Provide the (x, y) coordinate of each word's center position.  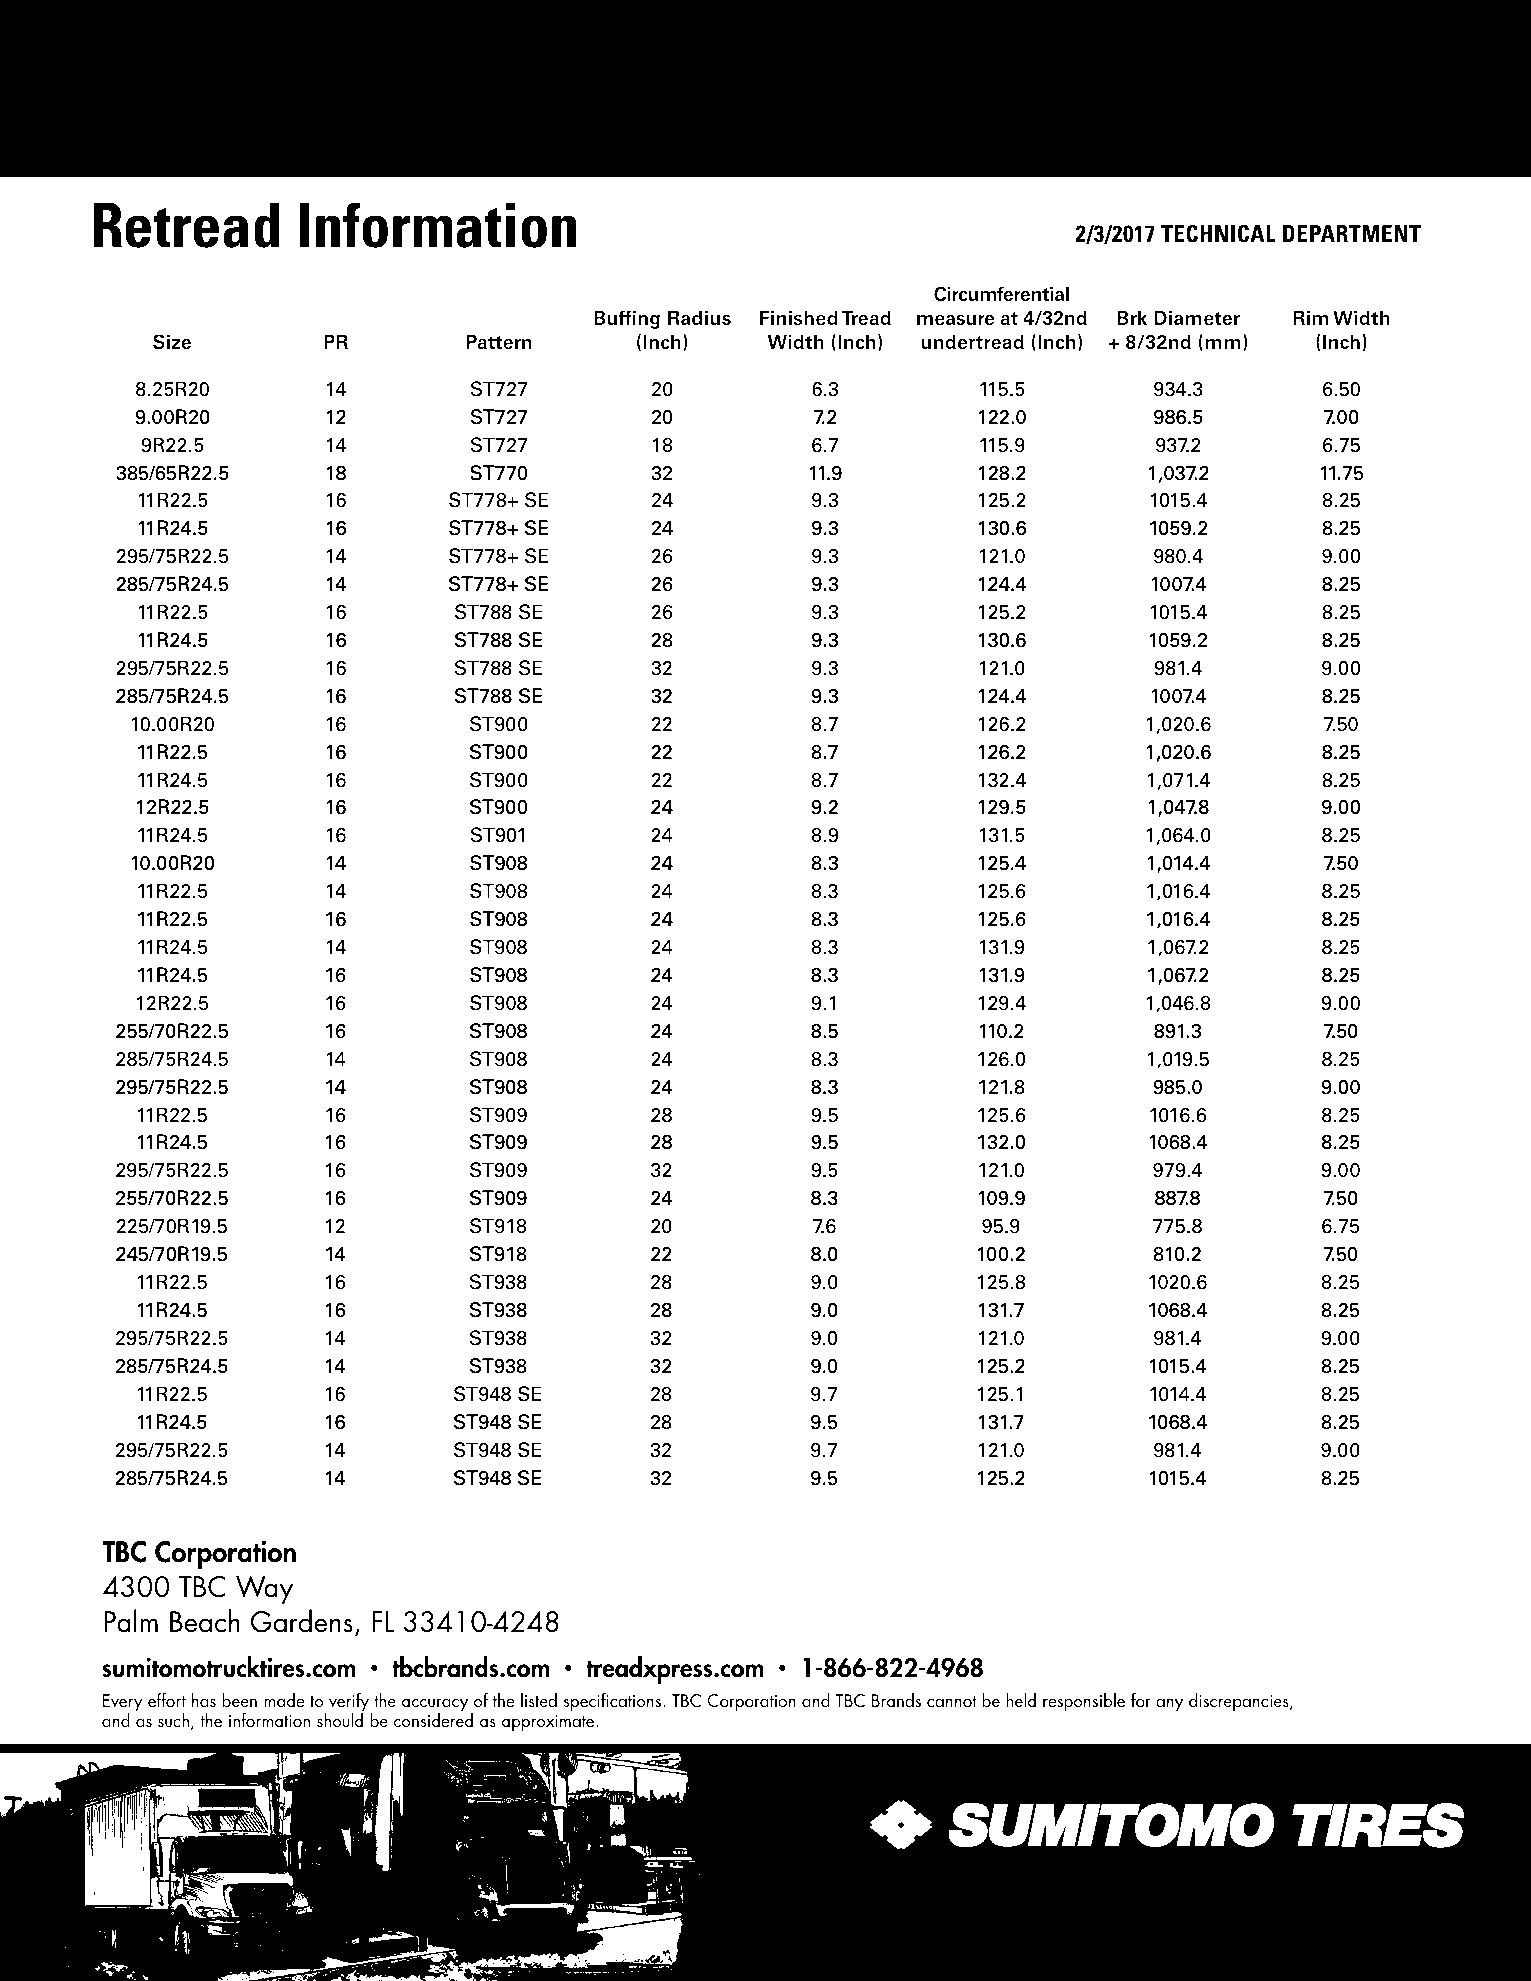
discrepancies (1240, 1702)
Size (172, 341)
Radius (699, 317)
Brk (1132, 317)
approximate (549, 1723)
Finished (799, 318)
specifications (614, 1702)
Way (264, 1590)
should (340, 1719)
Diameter (1197, 318)
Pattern (498, 342)
